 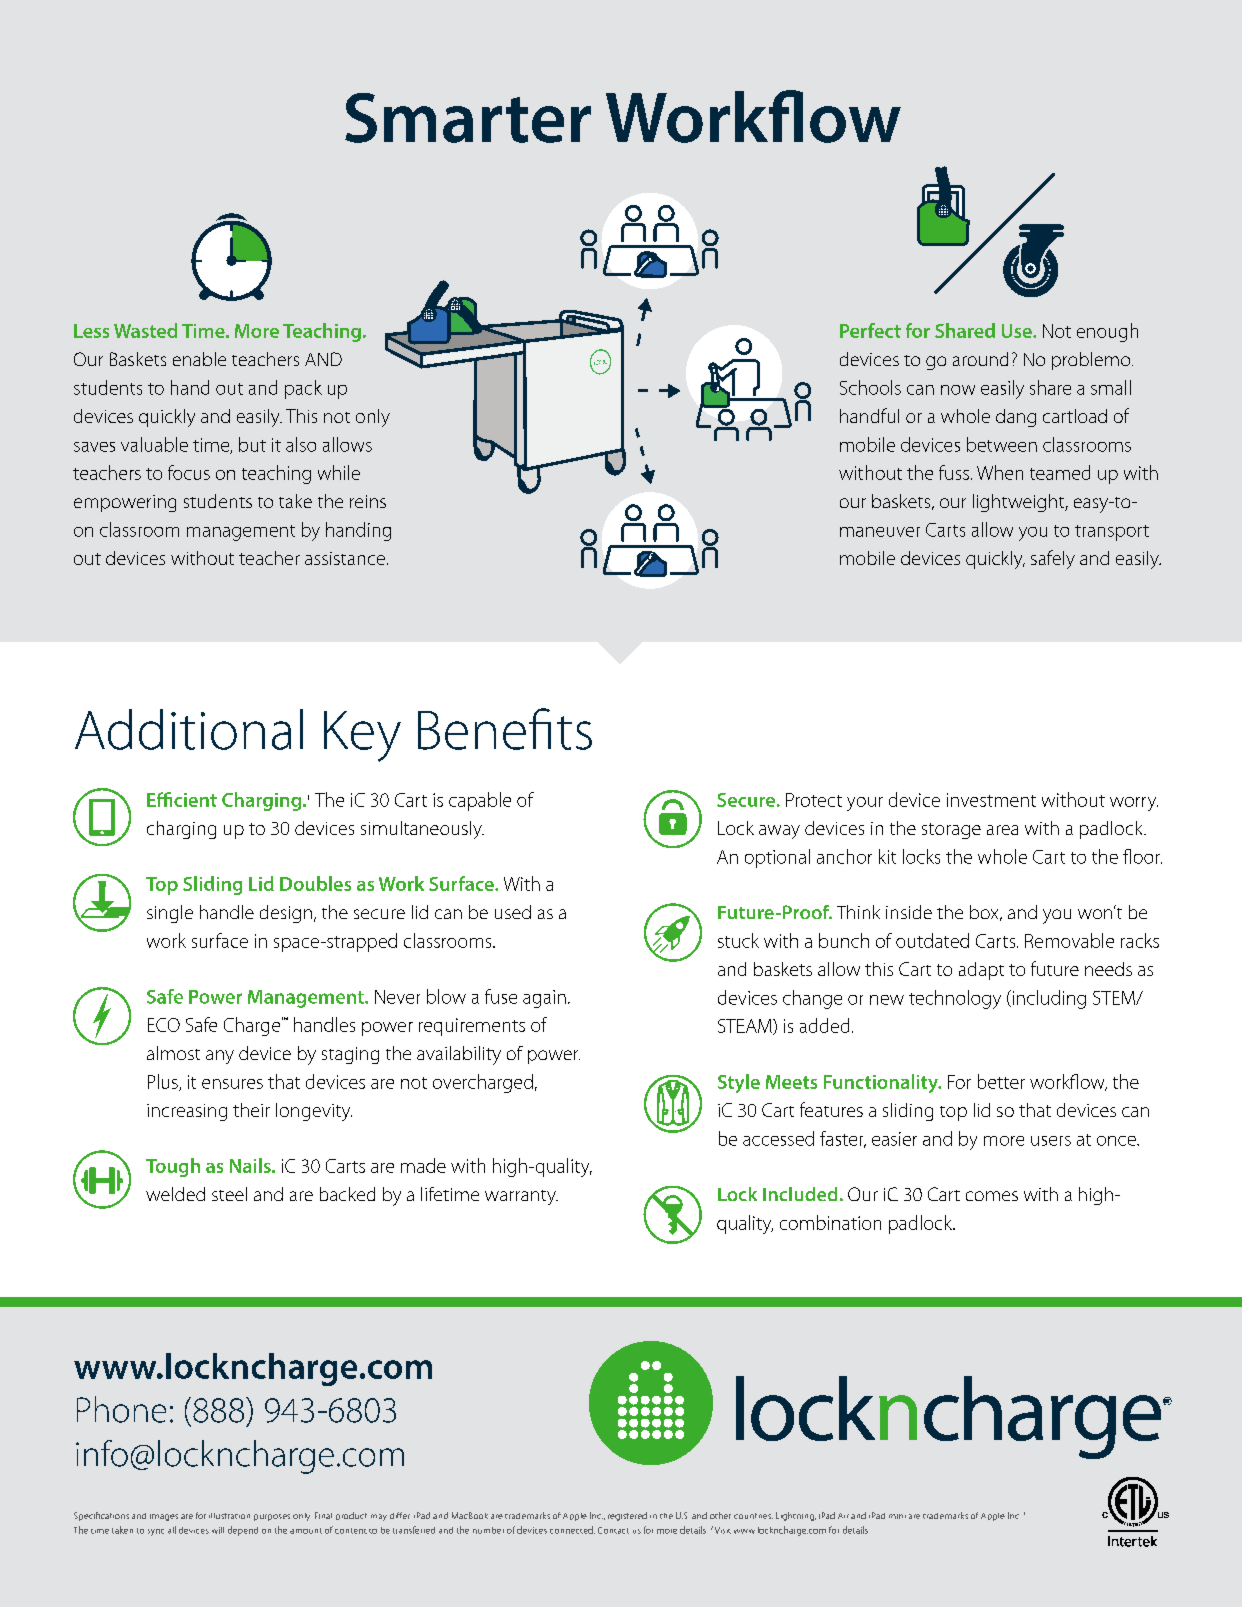 What do you see at coordinates (521, 1197) in the screenshot?
I see `warranty` at bounding box center [521, 1197].
